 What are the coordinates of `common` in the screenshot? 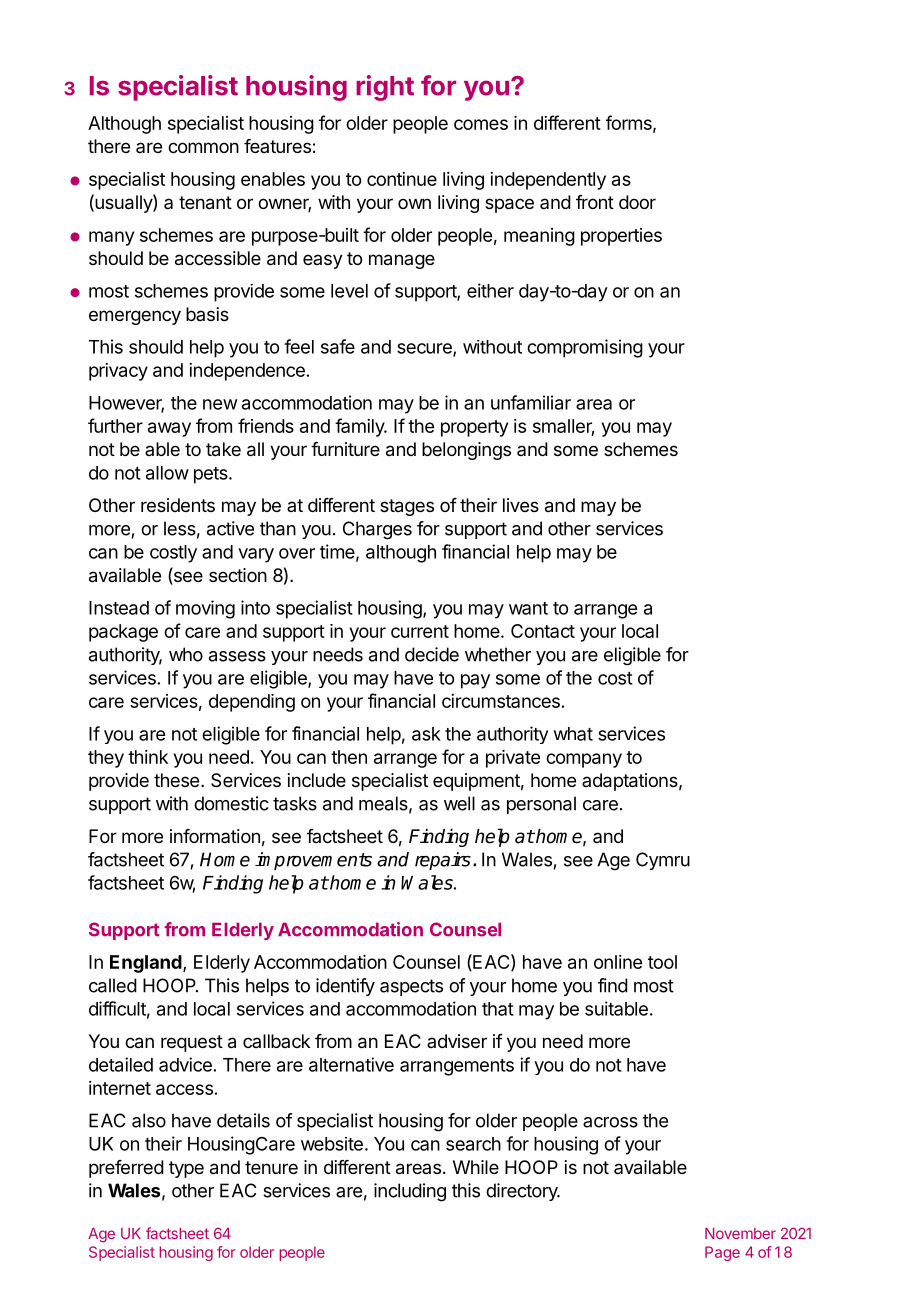 It's located at (203, 147).
